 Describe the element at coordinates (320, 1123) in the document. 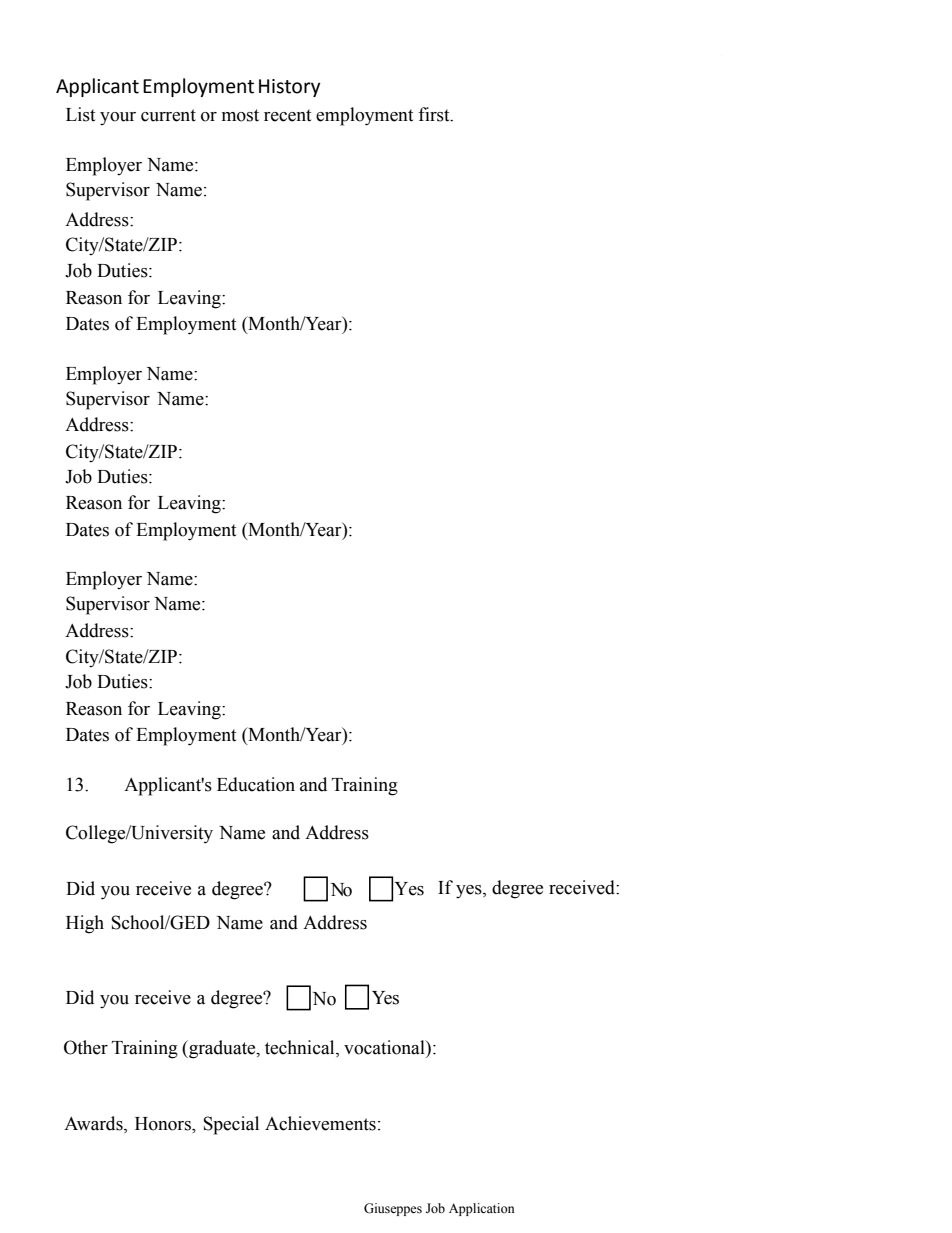

I see `Achievements` at that location.
